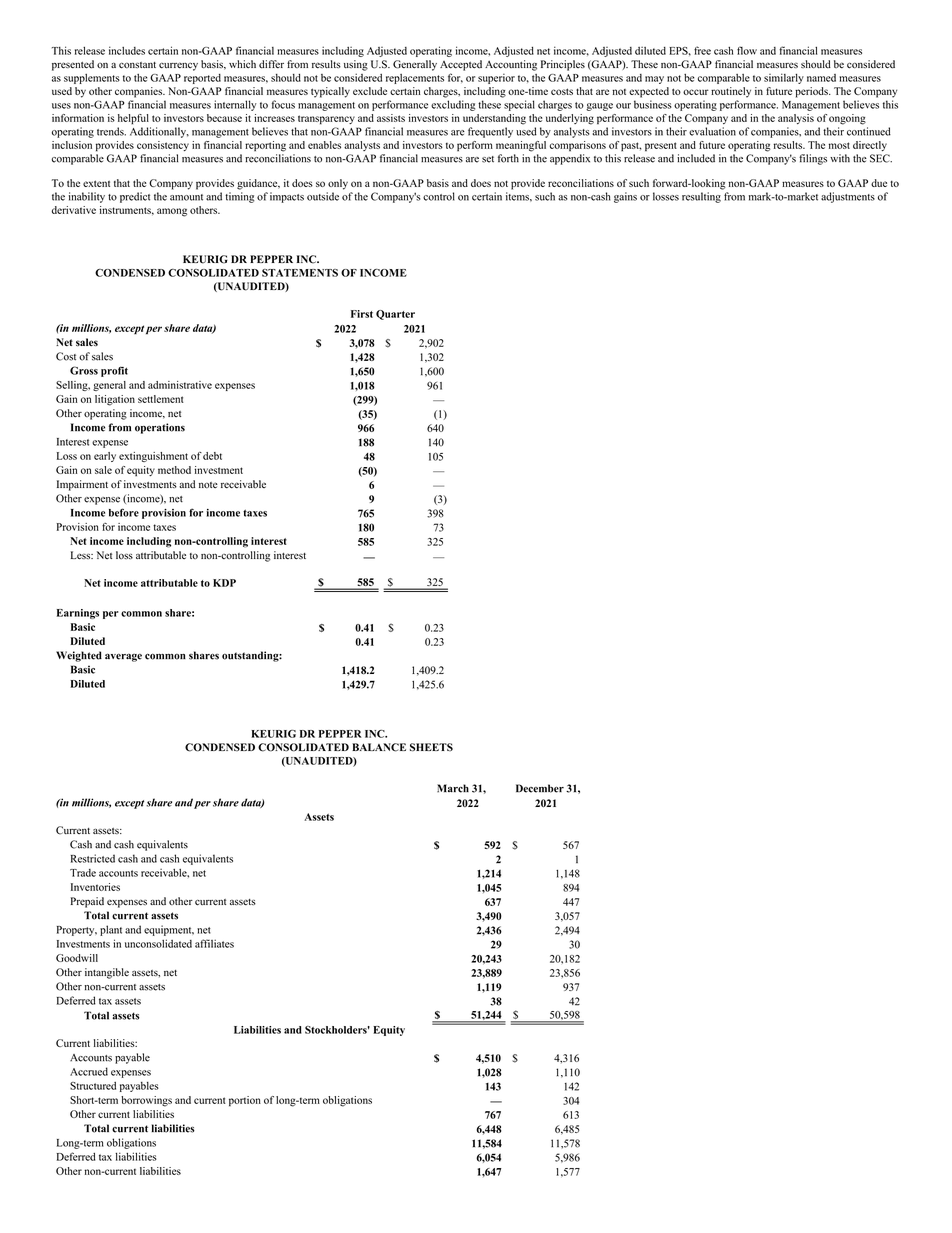 The width and height of the page is (952, 1233). What do you see at coordinates (245, 1101) in the page?
I see `portion` at bounding box center [245, 1101].
